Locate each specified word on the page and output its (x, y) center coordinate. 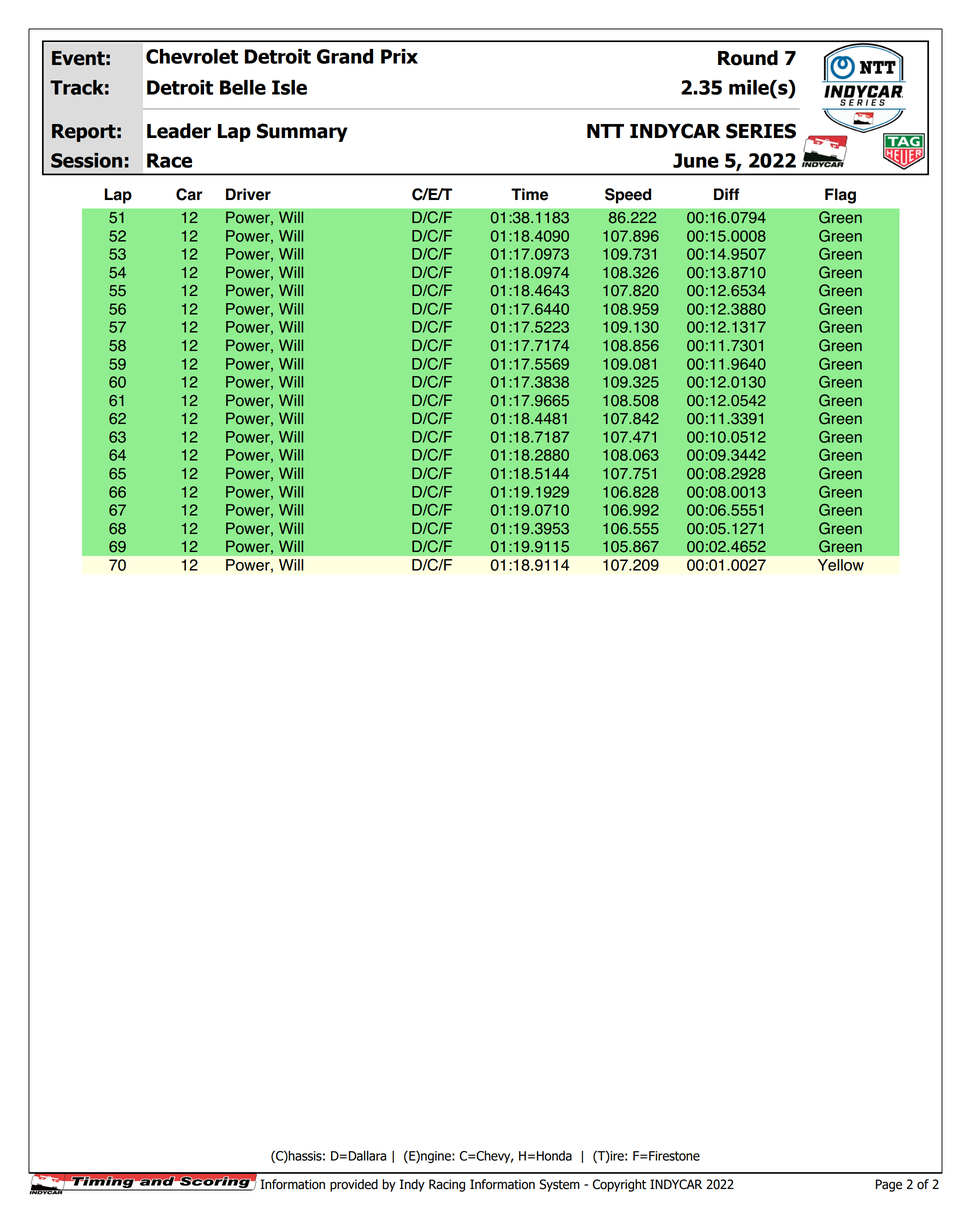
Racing (447, 1185)
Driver (248, 194)
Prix (399, 56)
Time (529, 194)
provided (354, 1185)
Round (748, 58)
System (559, 1185)
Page (889, 1185)
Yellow (841, 565)
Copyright (619, 1185)
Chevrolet (192, 56)
